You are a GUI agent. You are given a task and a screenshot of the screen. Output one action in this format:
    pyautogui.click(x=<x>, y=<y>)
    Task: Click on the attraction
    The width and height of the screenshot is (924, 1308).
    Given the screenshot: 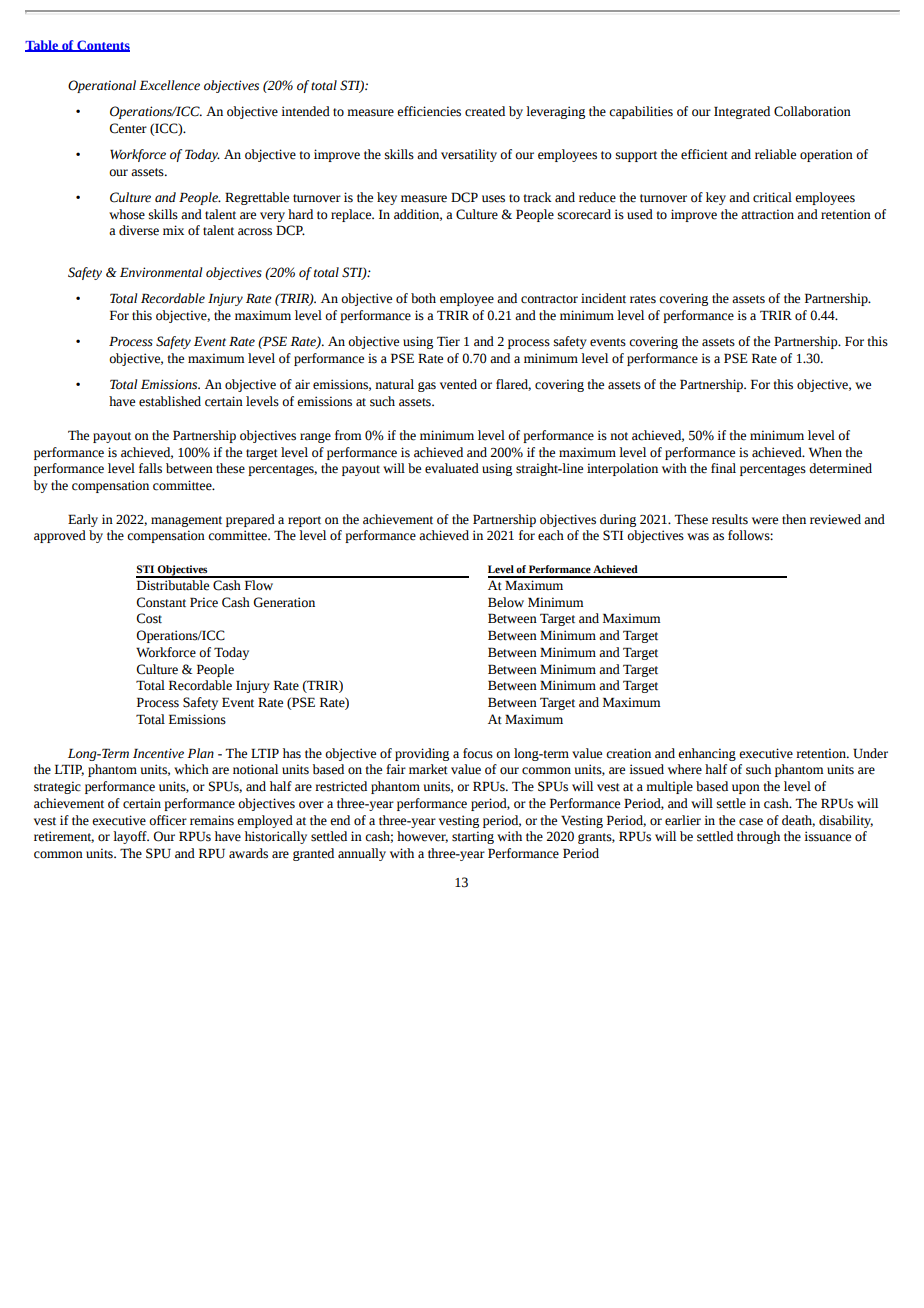 What is the action you would take?
    pyautogui.click(x=767, y=214)
